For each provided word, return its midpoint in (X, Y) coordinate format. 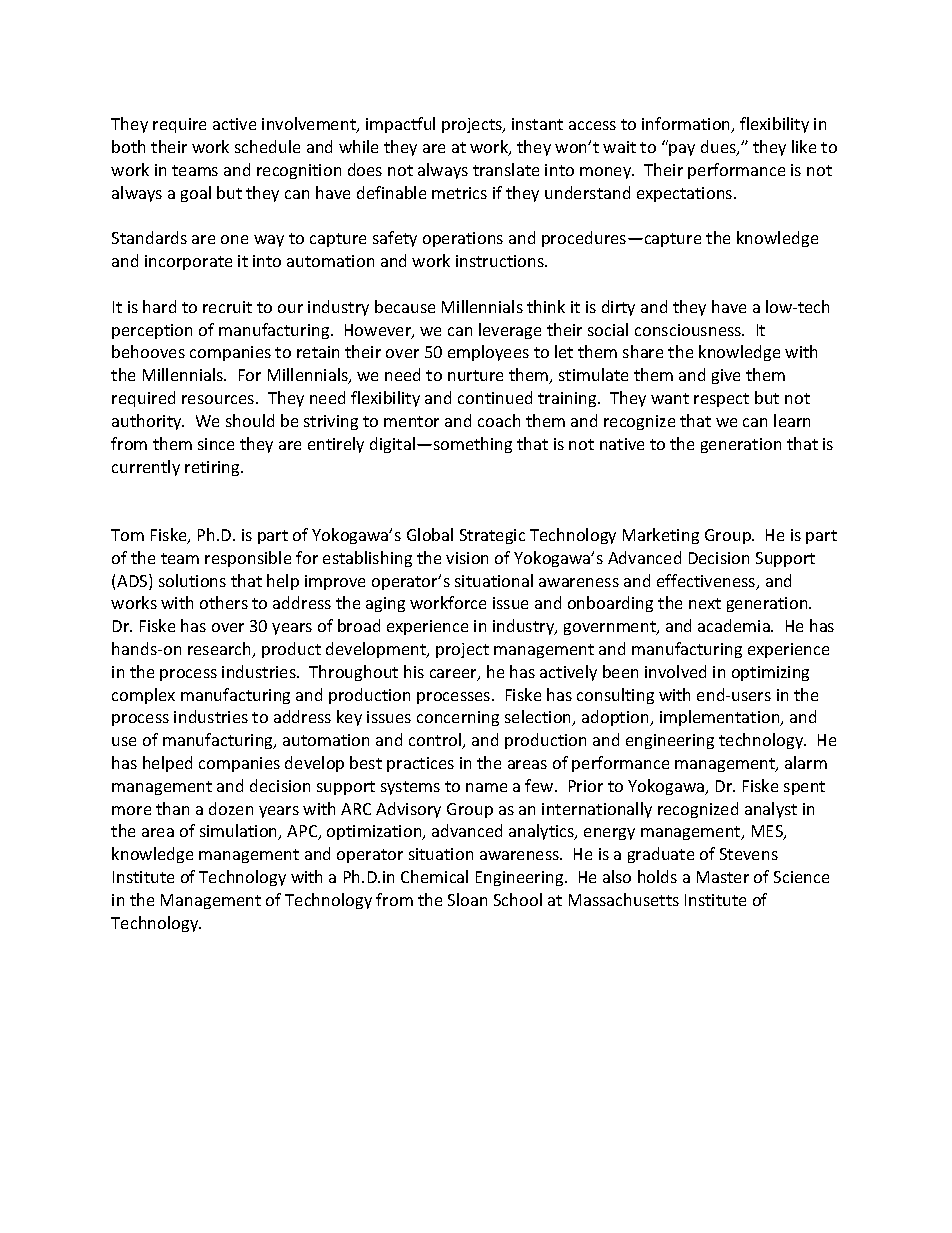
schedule (267, 146)
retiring (214, 468)
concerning (458, 718)
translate (506, 169)
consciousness (689, 330)
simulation (240, 832)
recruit (227, 307)
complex (143, 696)
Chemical (434, 876)
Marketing (661, 536)
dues (719, 148)
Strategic (492, 536)
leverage (510, 331)
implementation (721, 718)
